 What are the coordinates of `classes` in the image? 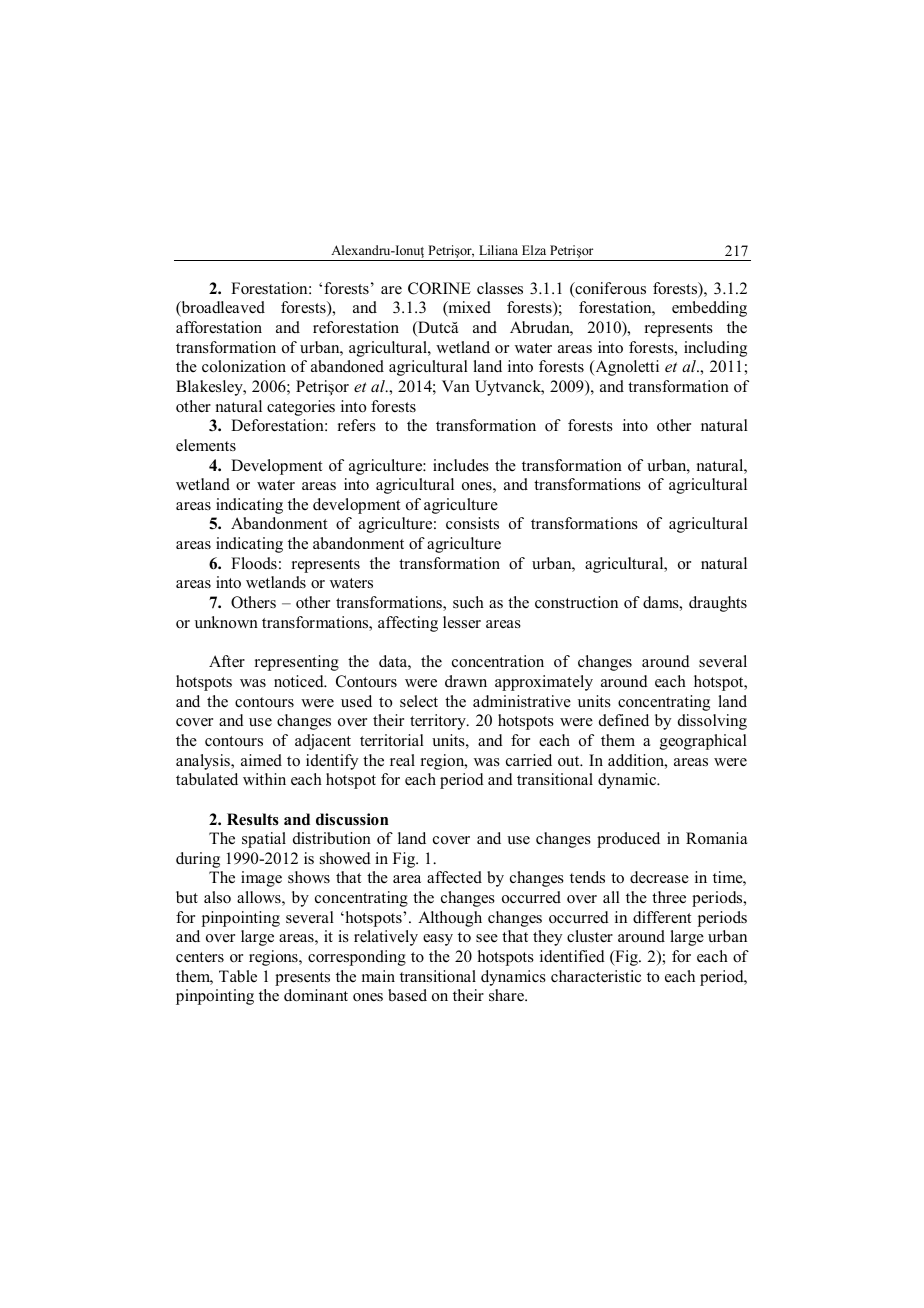 It's located at (500, 288).
